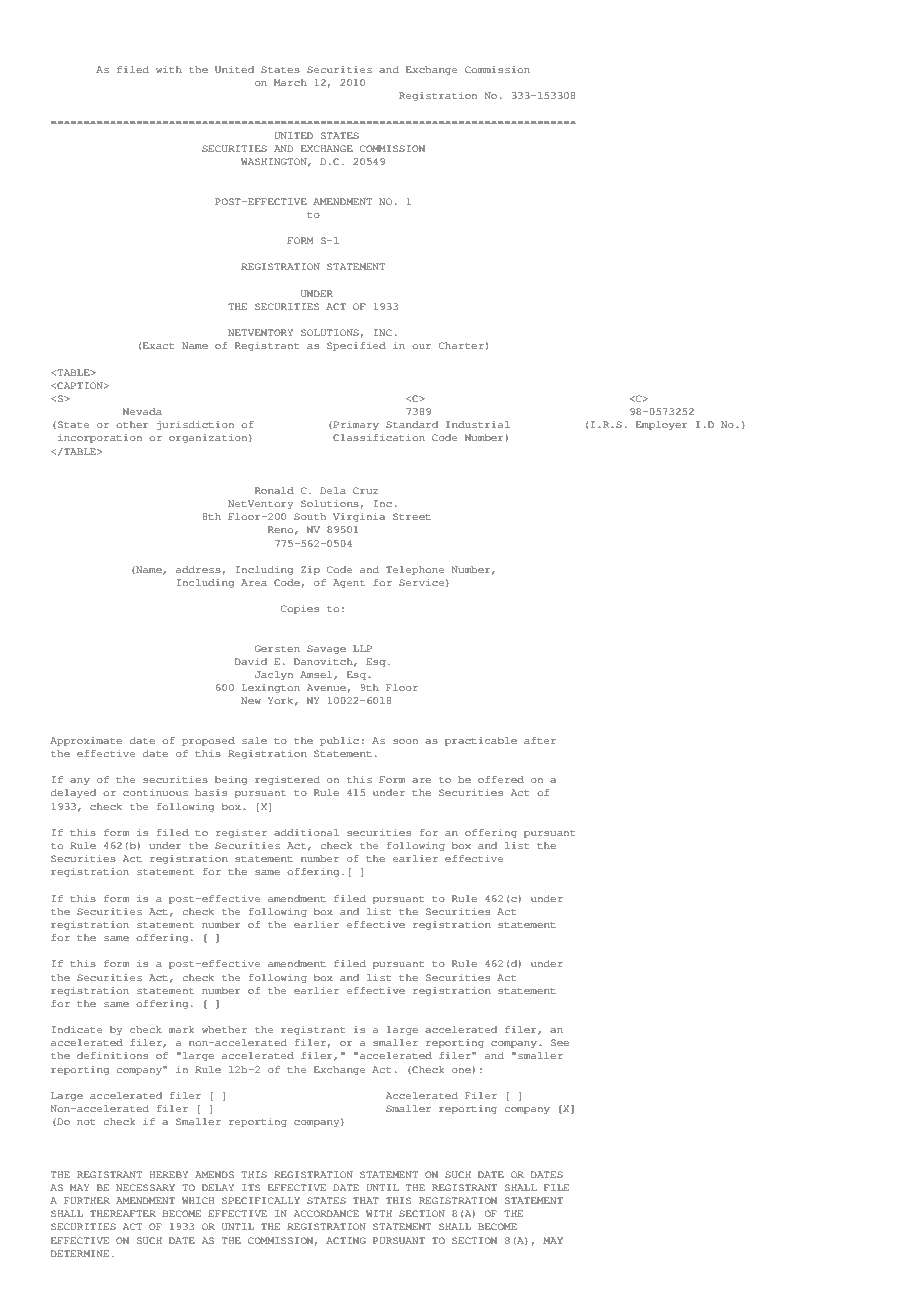  Describe the element at coordinates (461, 345) in the image. I see `Charter` at that location.
